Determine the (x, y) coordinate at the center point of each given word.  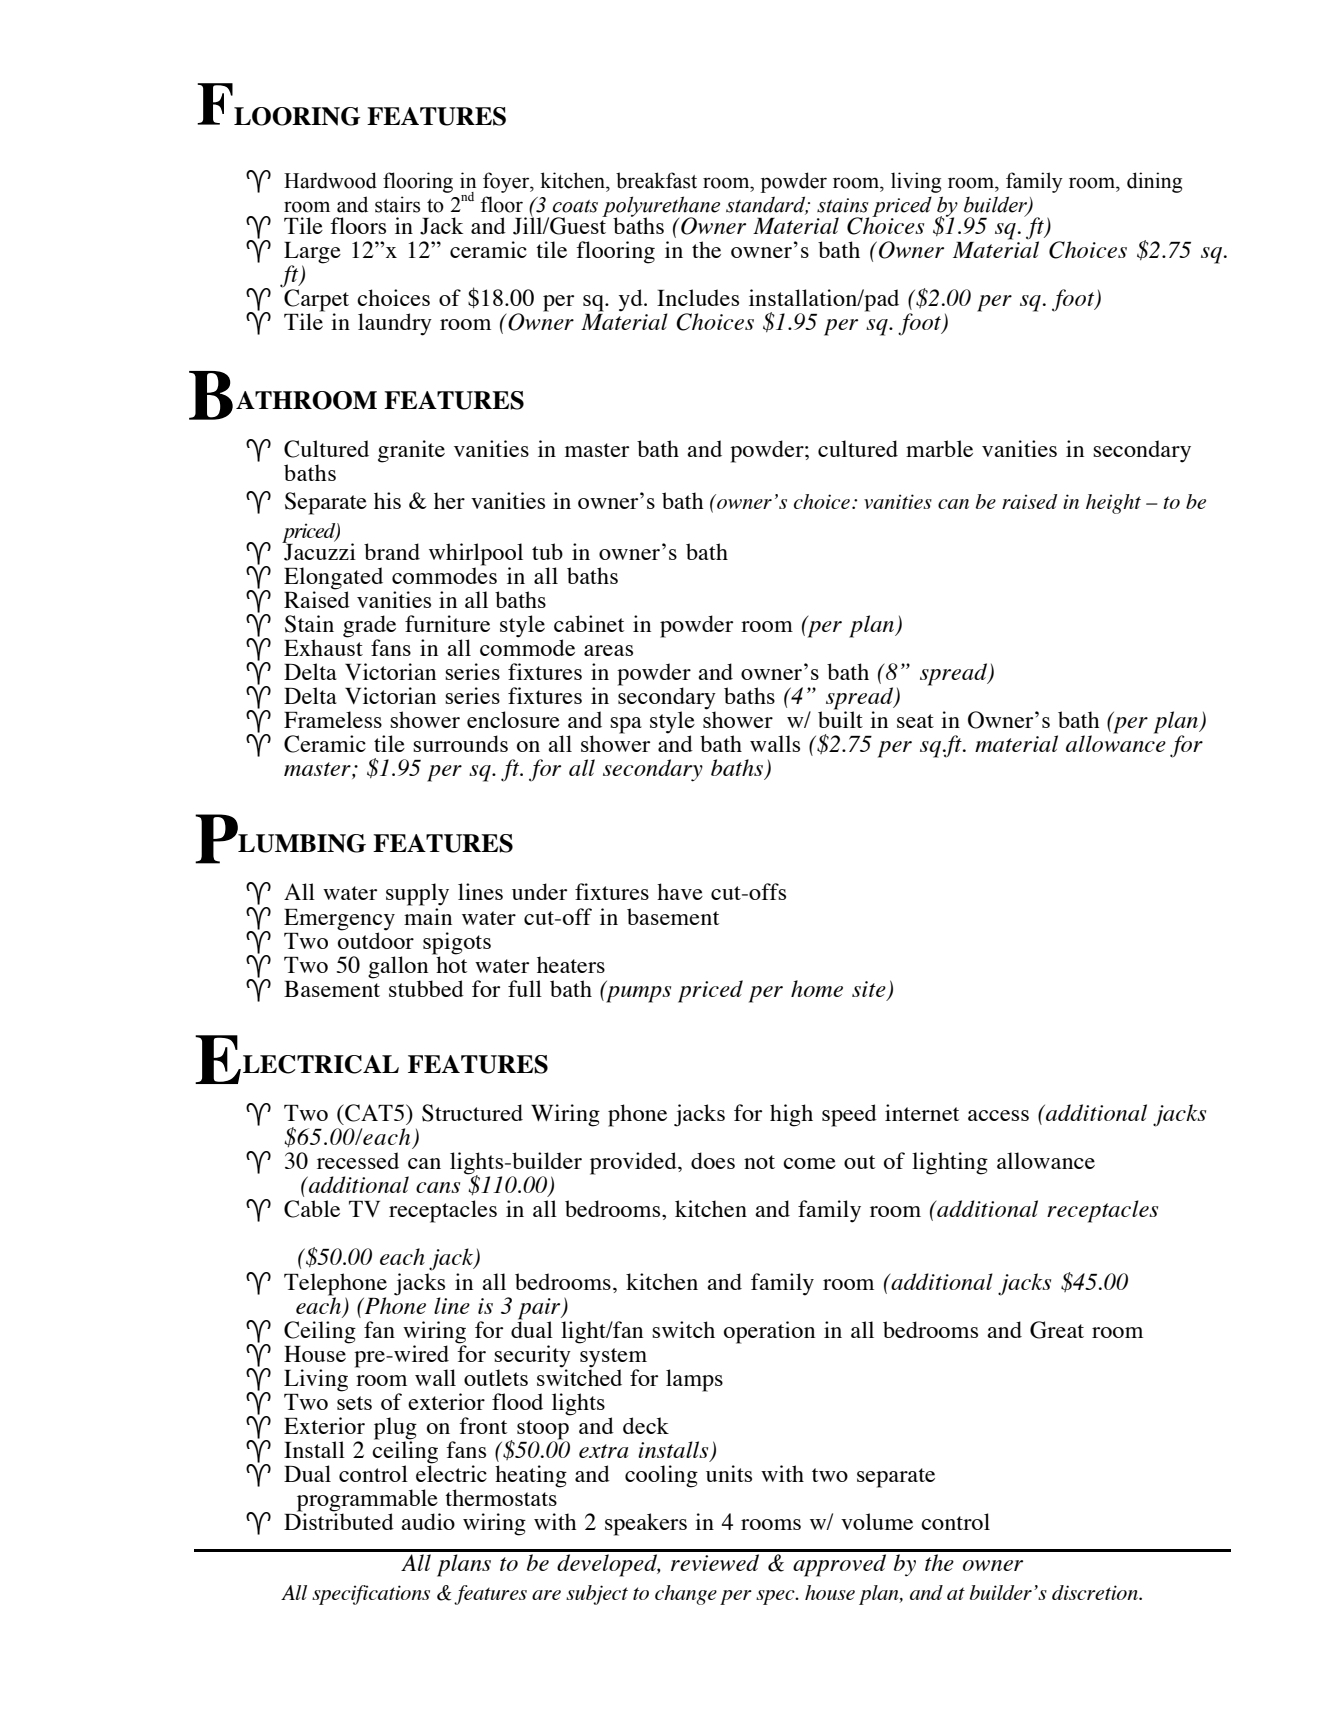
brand (392, 551)
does (713, 1160)
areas (608, 650)
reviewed (715, 1562)
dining (1154, 182)
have (680, 891)
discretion (1096, 1592)
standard (767, 205)
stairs (397, 204)
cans (438, 1187)
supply (417, 894)
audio (428, 1521)
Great (1057, 1330)
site (869, 989)
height (1113, 504)
